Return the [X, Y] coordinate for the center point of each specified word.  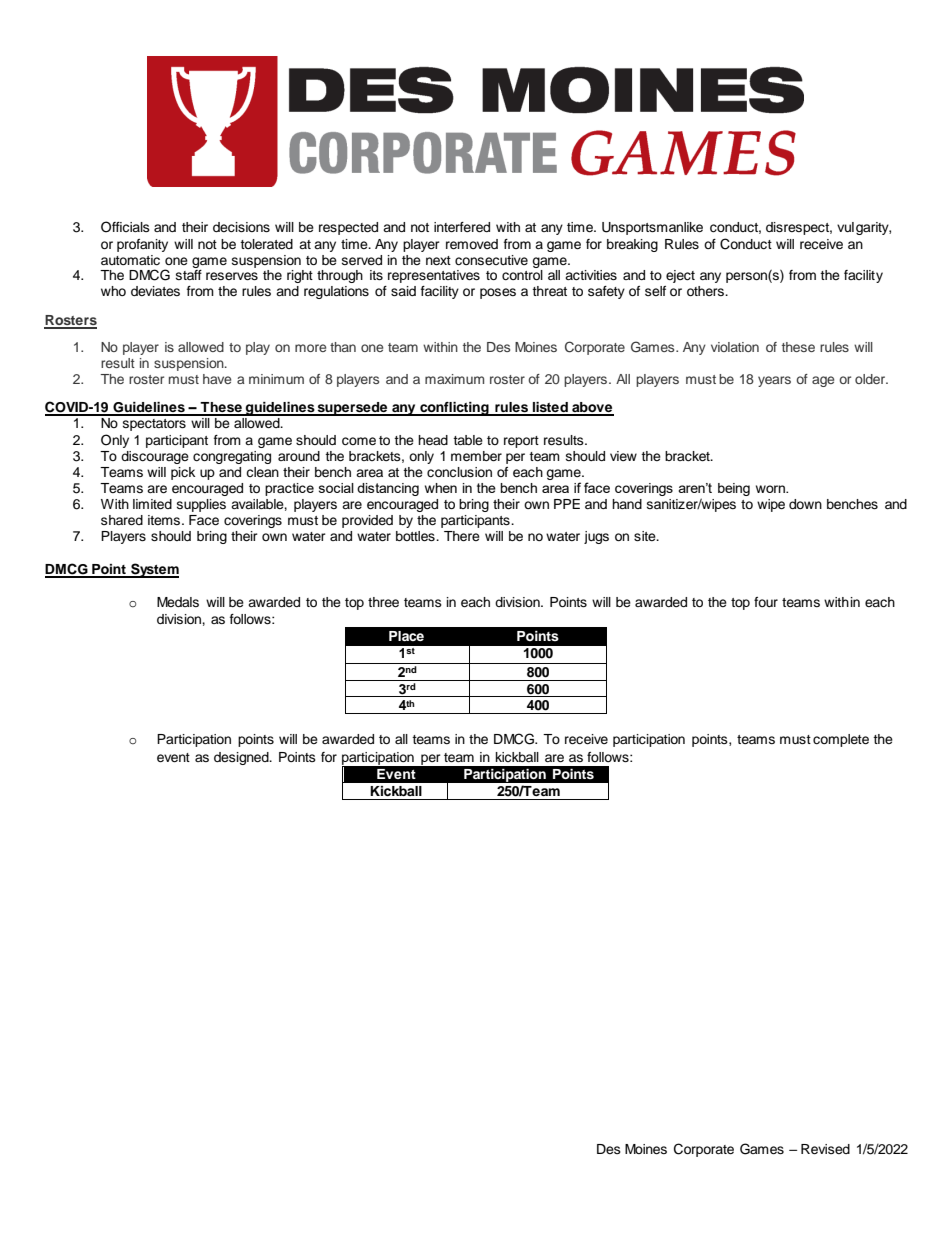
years [774, 381]
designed [242, 758]
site [646, 536]
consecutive [491, 260]
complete [841, 740]
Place [406, 636]
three [383, 602]
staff [189, 275]
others [706, 291]
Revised [825, 1149]
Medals [178, 602]
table [468, 440]
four [766, 602]
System [154, 570]
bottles [416, 536]
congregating [232, 457]
